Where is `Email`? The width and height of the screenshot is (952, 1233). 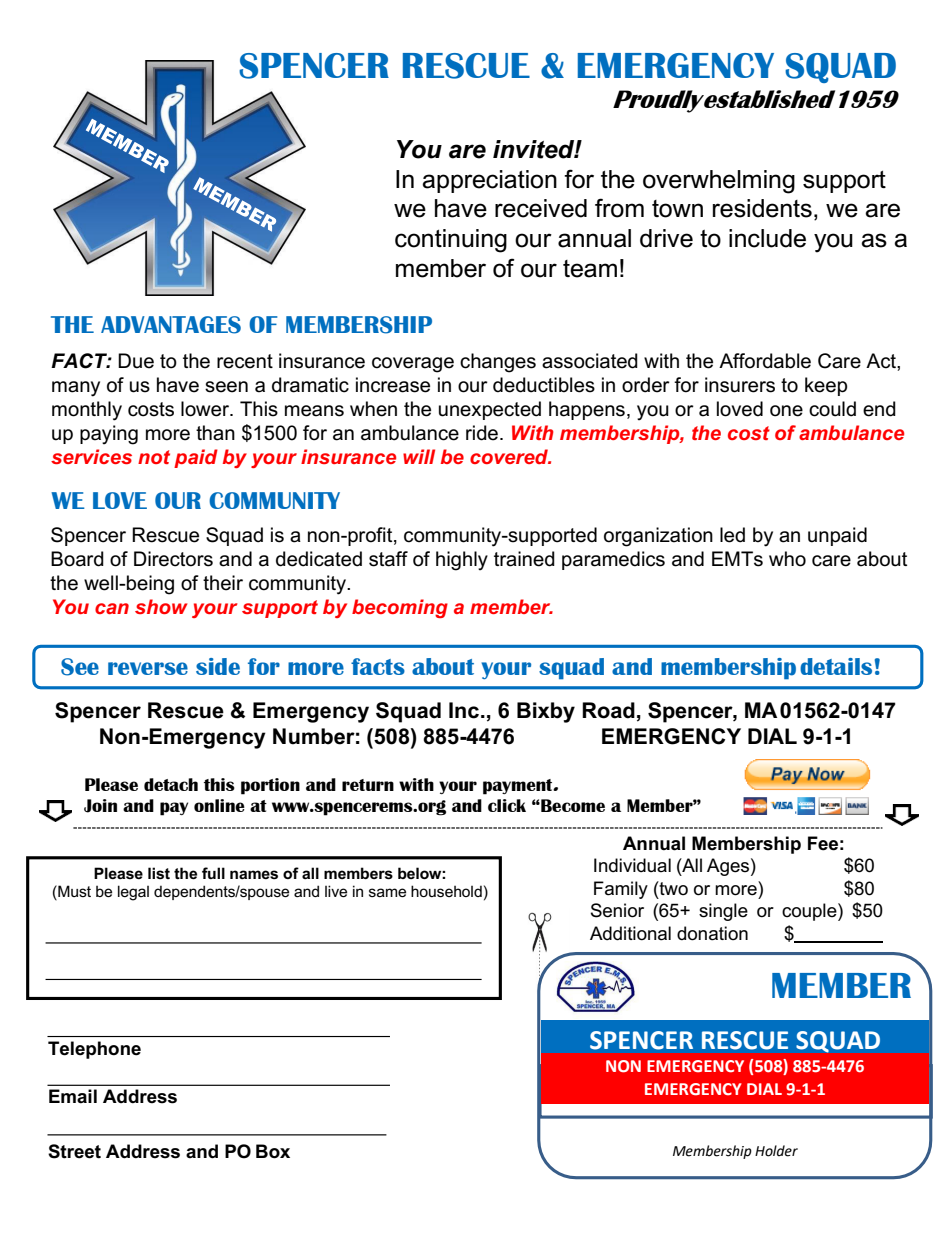
Email is located at coordinates (73, 1096).
